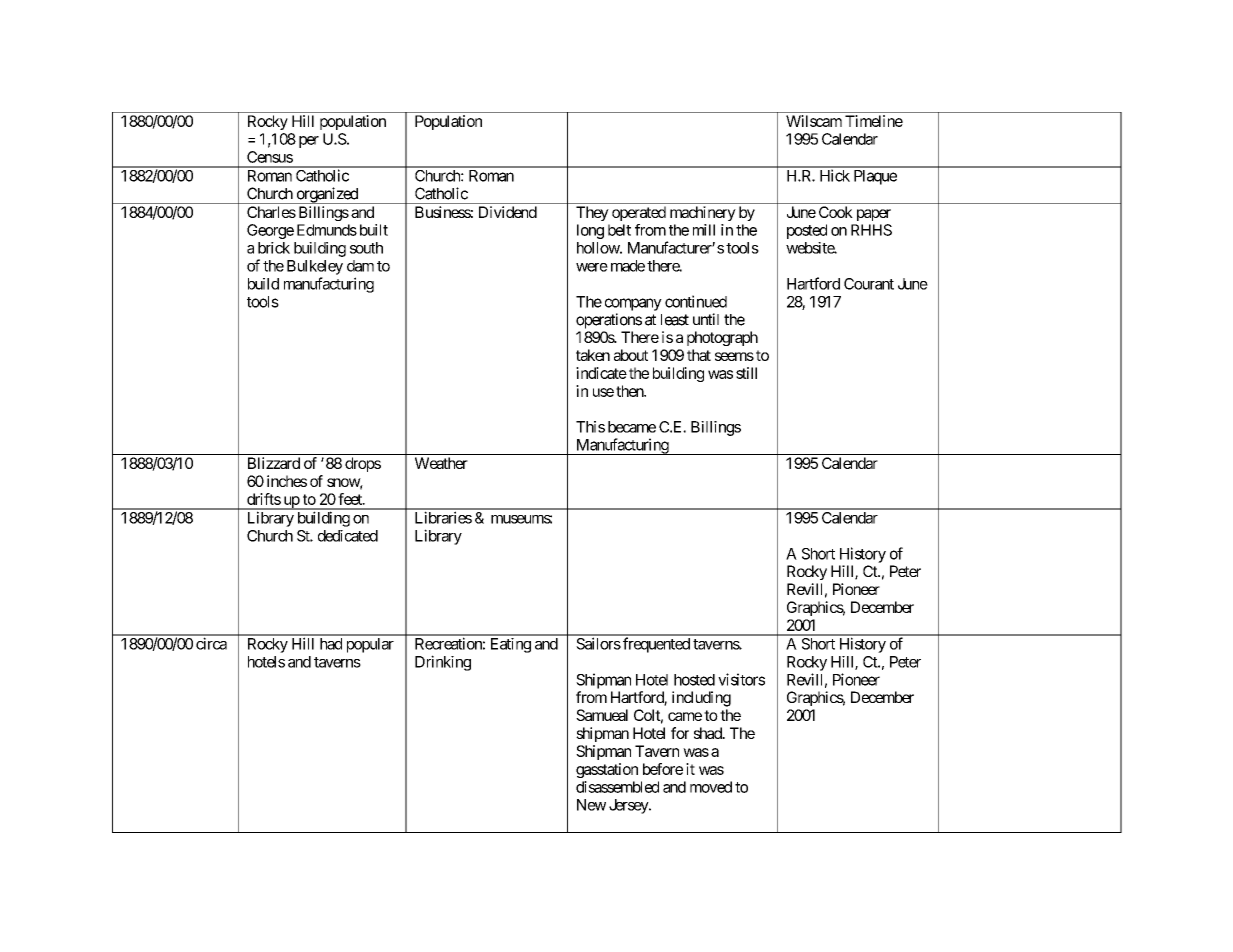 The height and width of the document is (952, 1233). Describe the element at coordinates (746, 373) in the document. I see `still` at that location.
